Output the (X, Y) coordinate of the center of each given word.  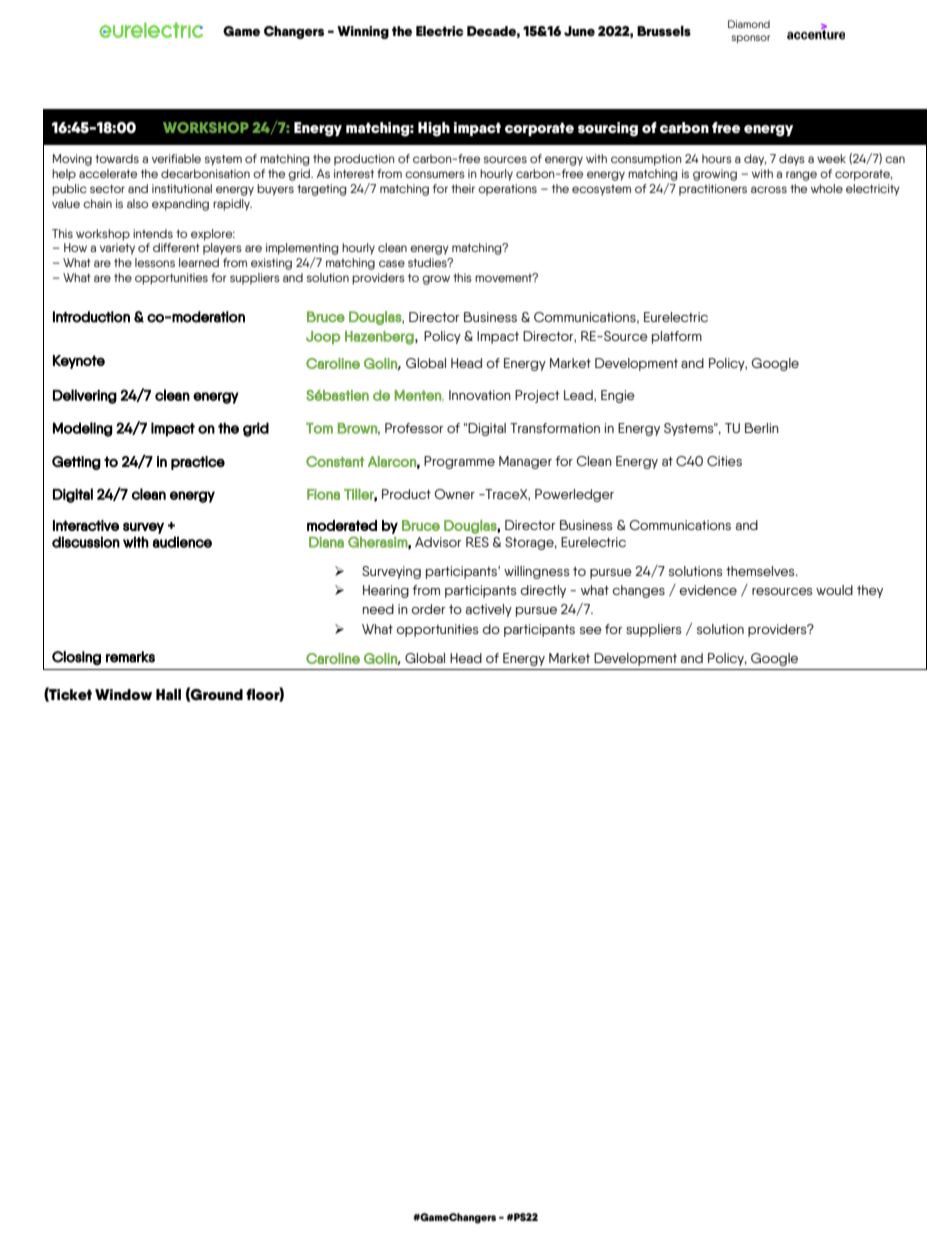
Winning (363, 32)
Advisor (438, 542)
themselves (761, 571)
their (463, 188)
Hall (168, 695)
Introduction (91, 317)
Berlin (762, 428)
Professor (414, 428)
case (392, 263)
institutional (182, 188)
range (801, 176)
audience (182, 542)
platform (677, 337)
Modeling (83, 429)
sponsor (751, 39)
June (579, 31)
